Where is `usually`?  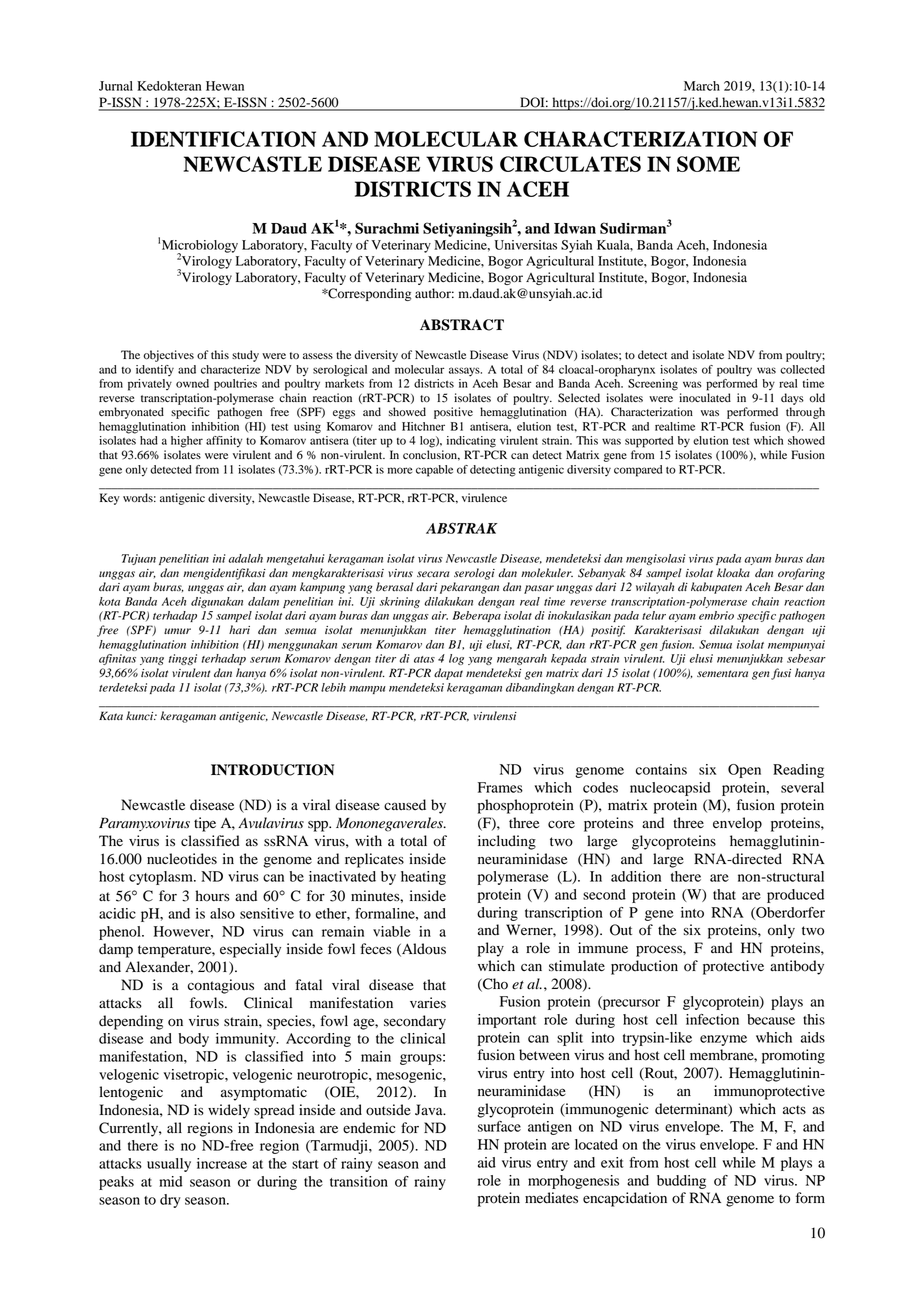 usually is located at coordinates (169, 1165).
